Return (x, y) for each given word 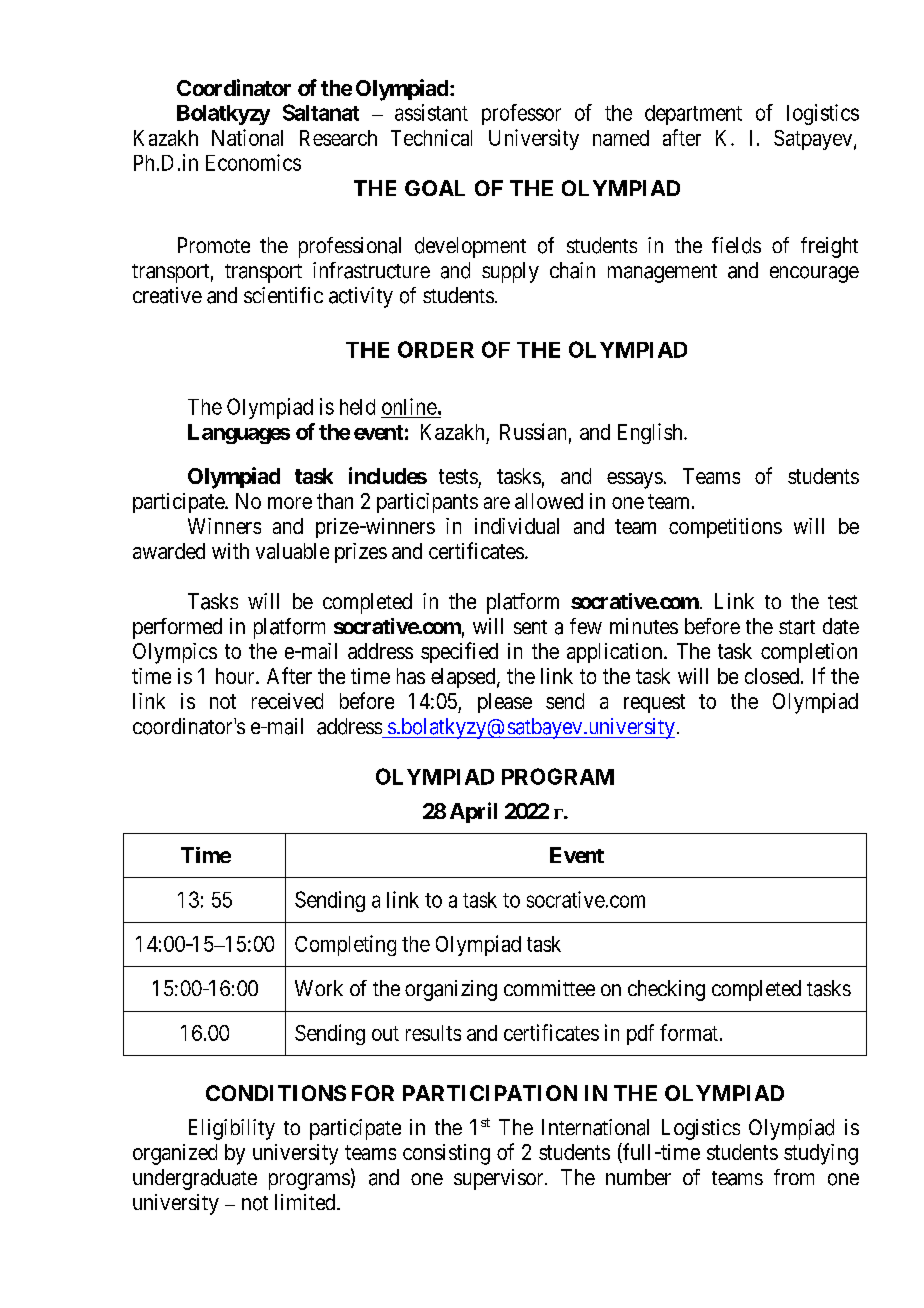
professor (521, 114)
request (654, 703)
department (693, 115)
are (497, 503)
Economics (253, 162)
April (473, 812)
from (794, 1177)
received (287, 701)
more (290, 503)
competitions (725, 528)
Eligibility (232, 1129)
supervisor (500, 1179)
